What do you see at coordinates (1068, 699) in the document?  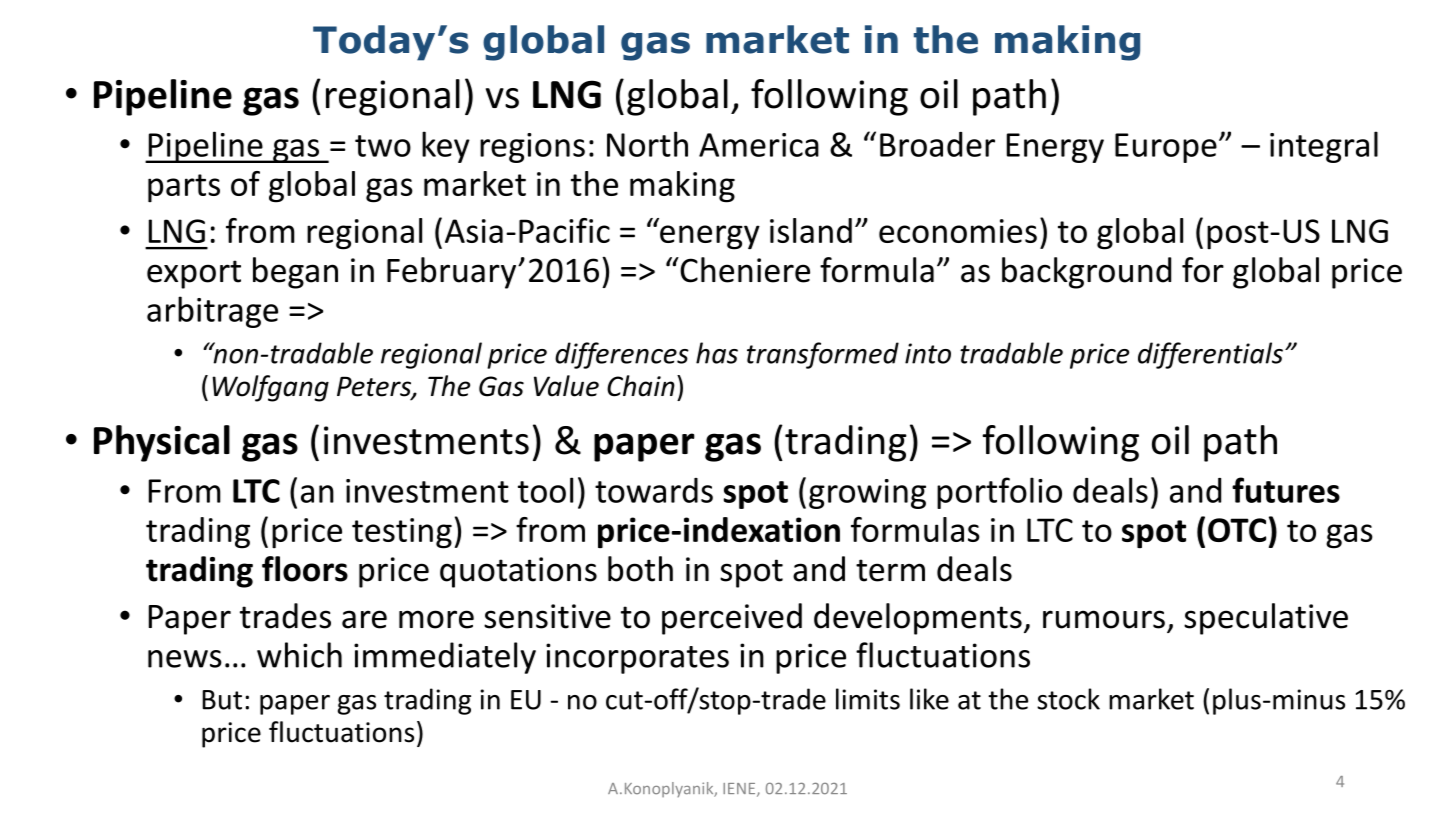 I see `stock` at bounding box center [1068, 699].
